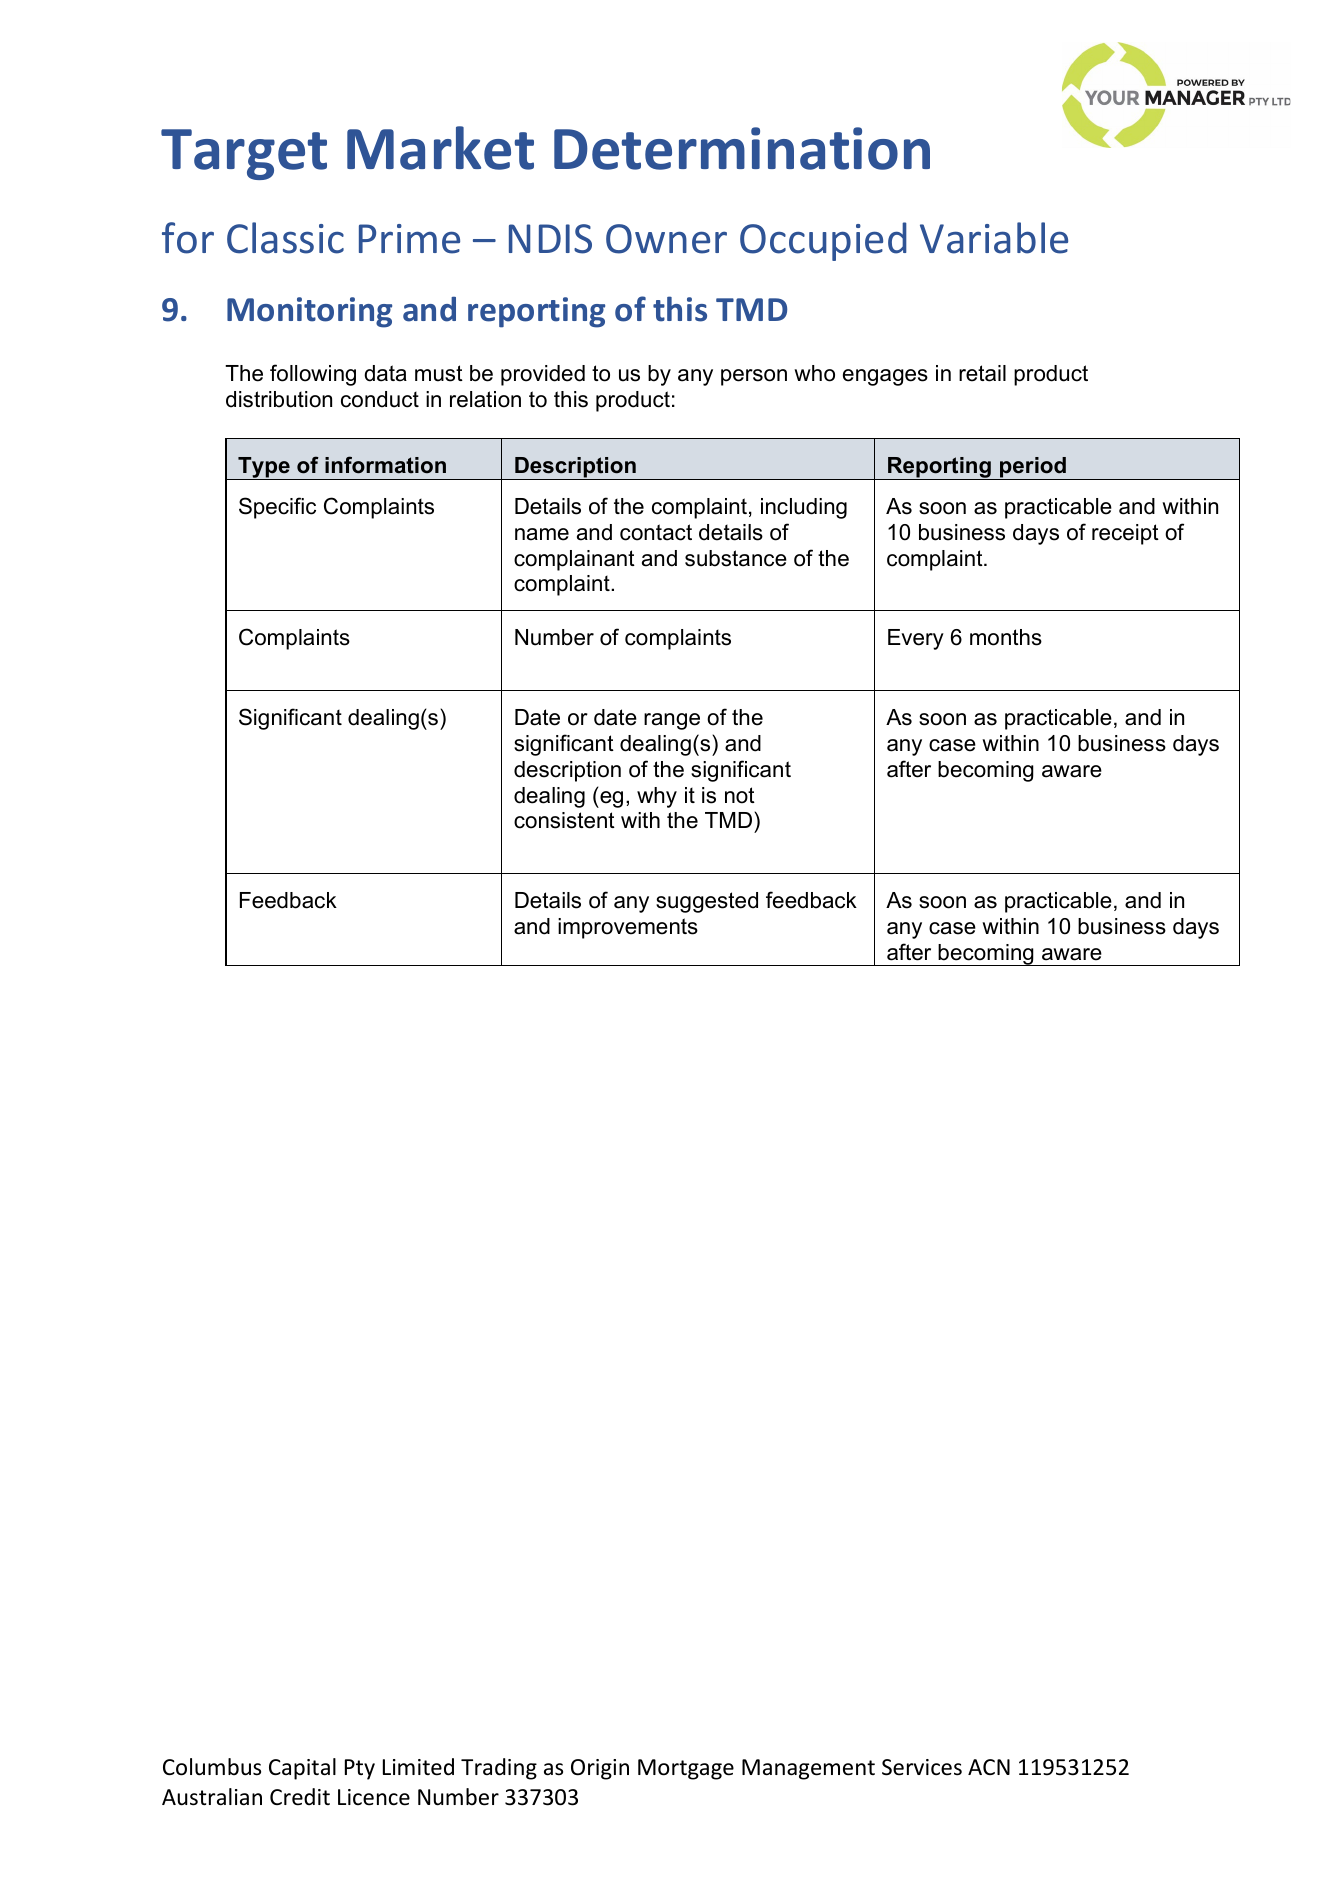 The height and width of the image is (1892, 1338). I want to click on months, so click(1006, 637).
